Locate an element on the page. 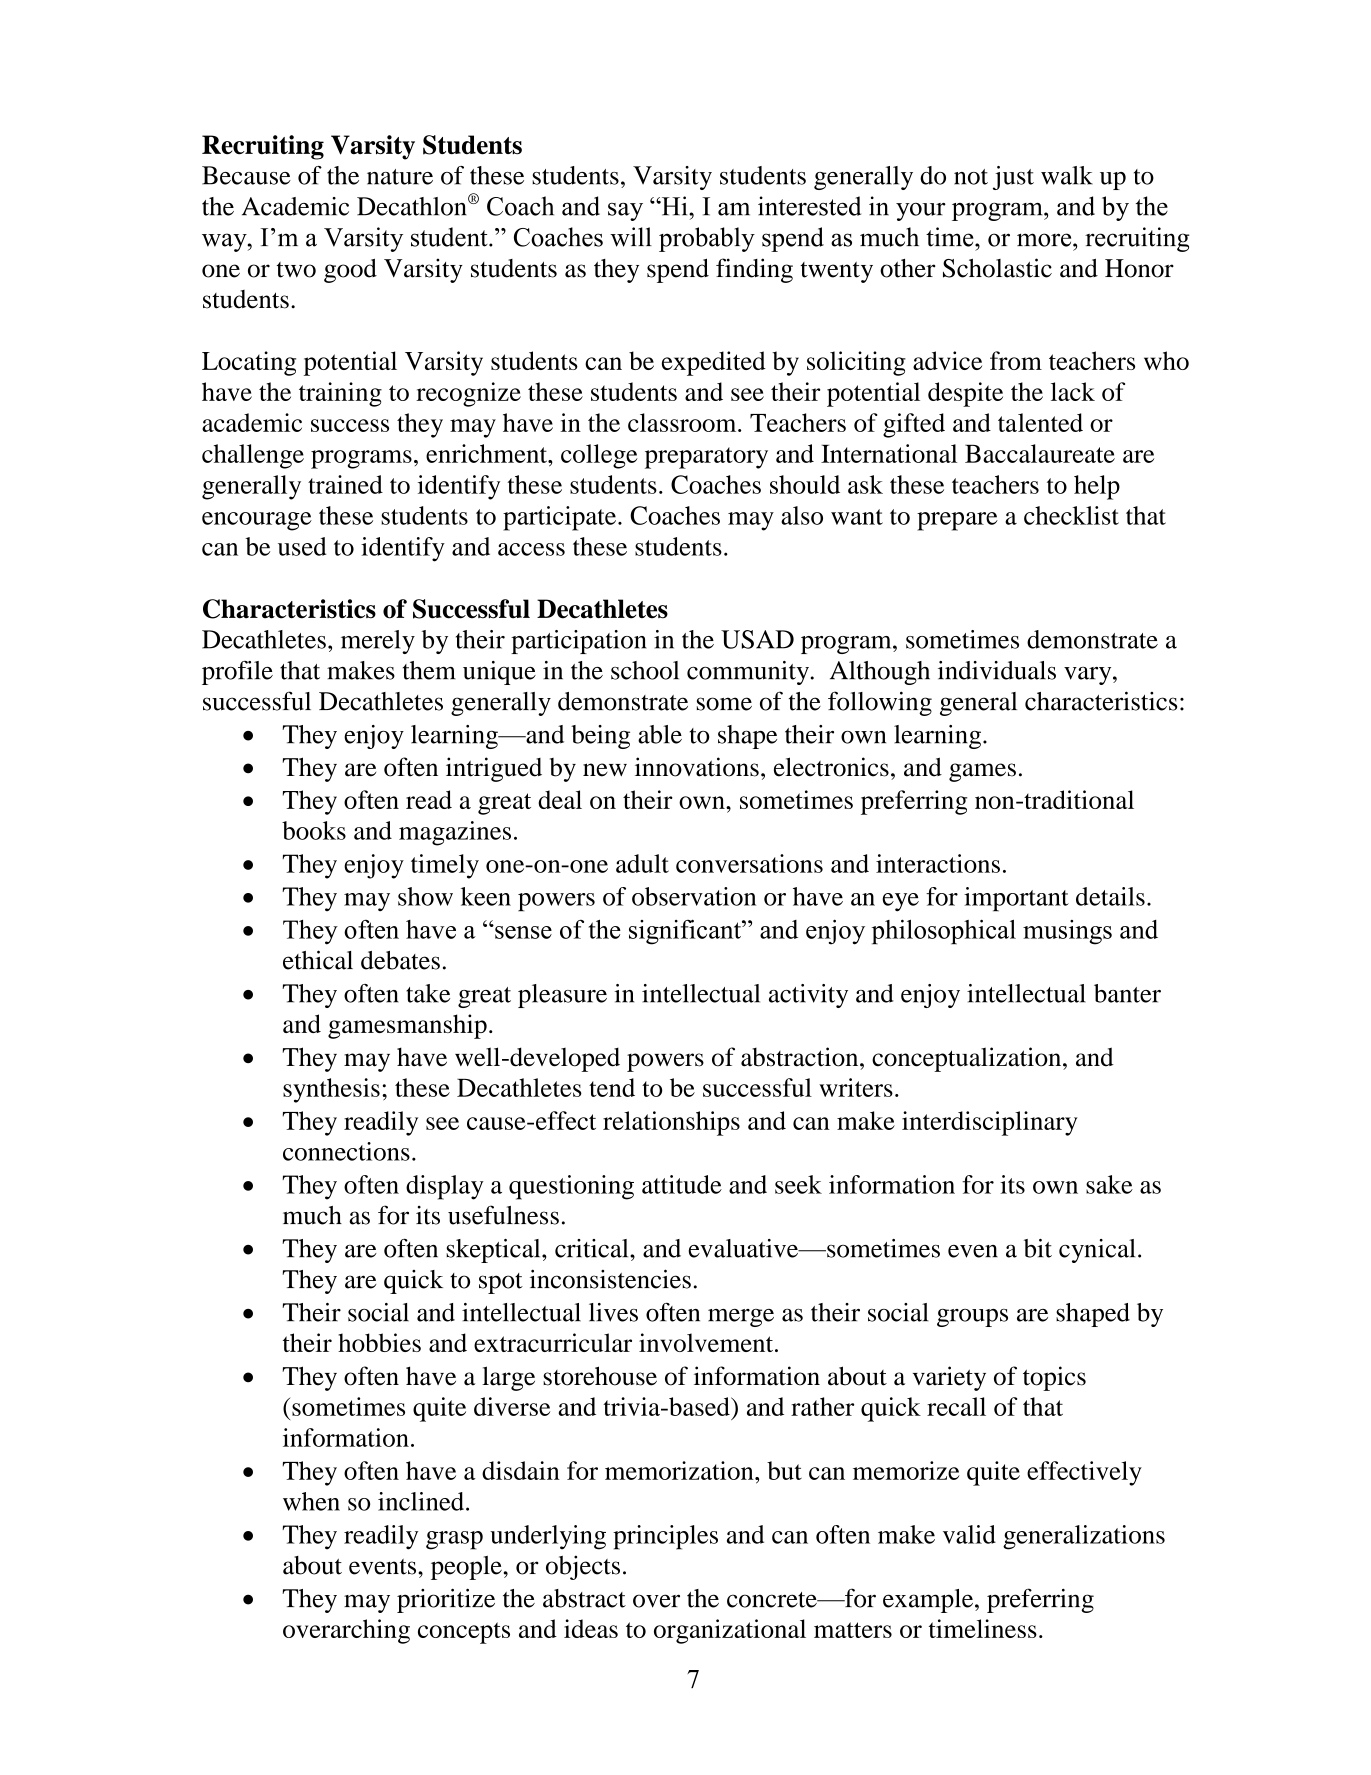 This page has width=1371, height=1775. used is located at coordinates (302, 546).
